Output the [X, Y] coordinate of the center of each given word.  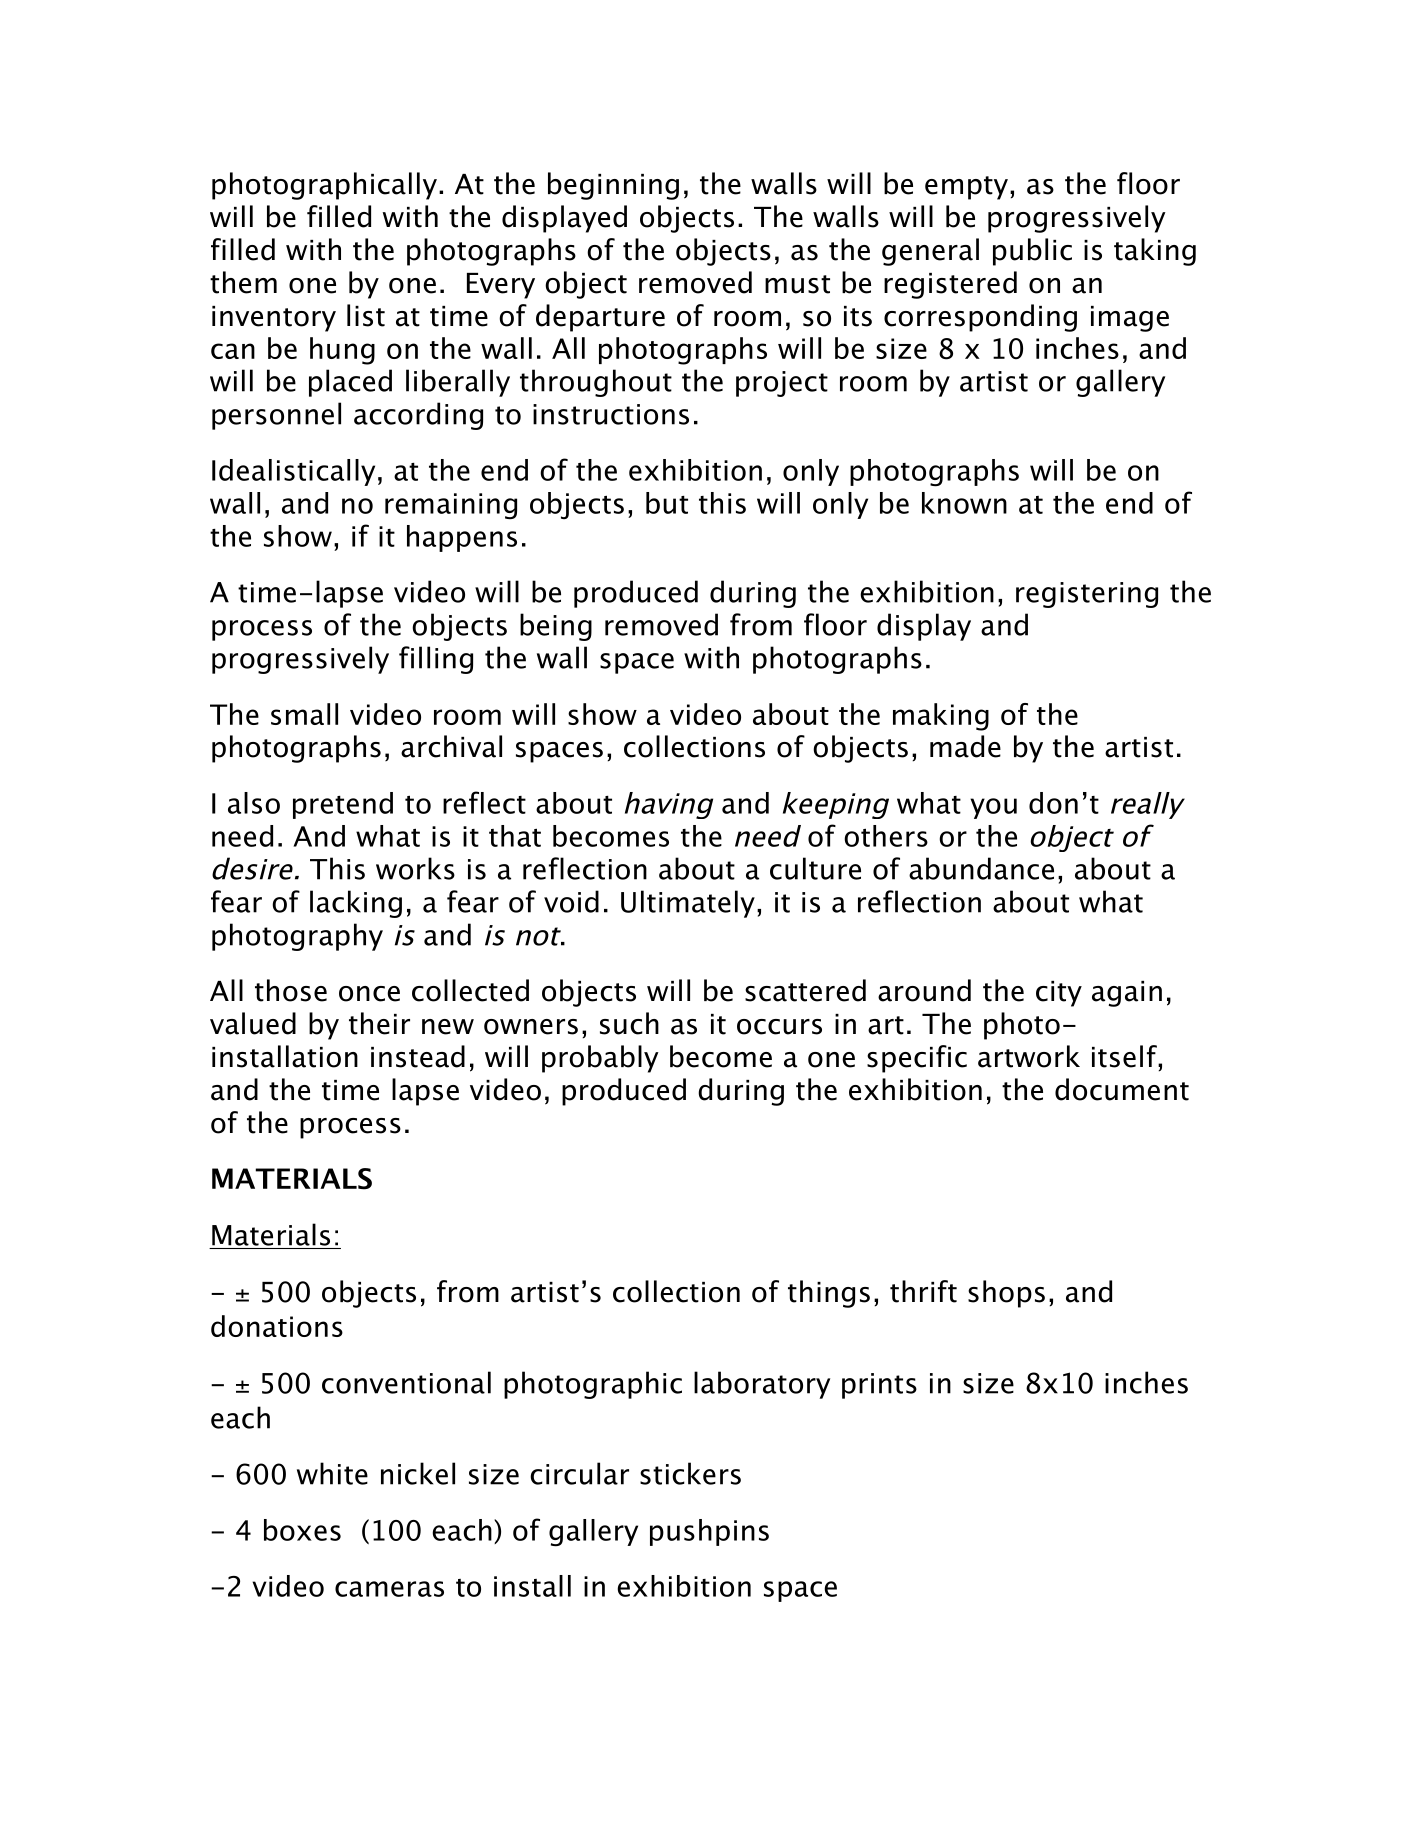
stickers [690, 1473]
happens [462, 538]
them [243, 282]
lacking [356, 904]
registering [1087, 595]
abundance [981, 868]
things [829, 1294]
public [1032, 252]
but [667, 503]
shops [1006, 1294]
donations [277, 1326]
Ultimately [688, 904]
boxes [302, 1530]
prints [879, 1386]
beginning [613, 186]
